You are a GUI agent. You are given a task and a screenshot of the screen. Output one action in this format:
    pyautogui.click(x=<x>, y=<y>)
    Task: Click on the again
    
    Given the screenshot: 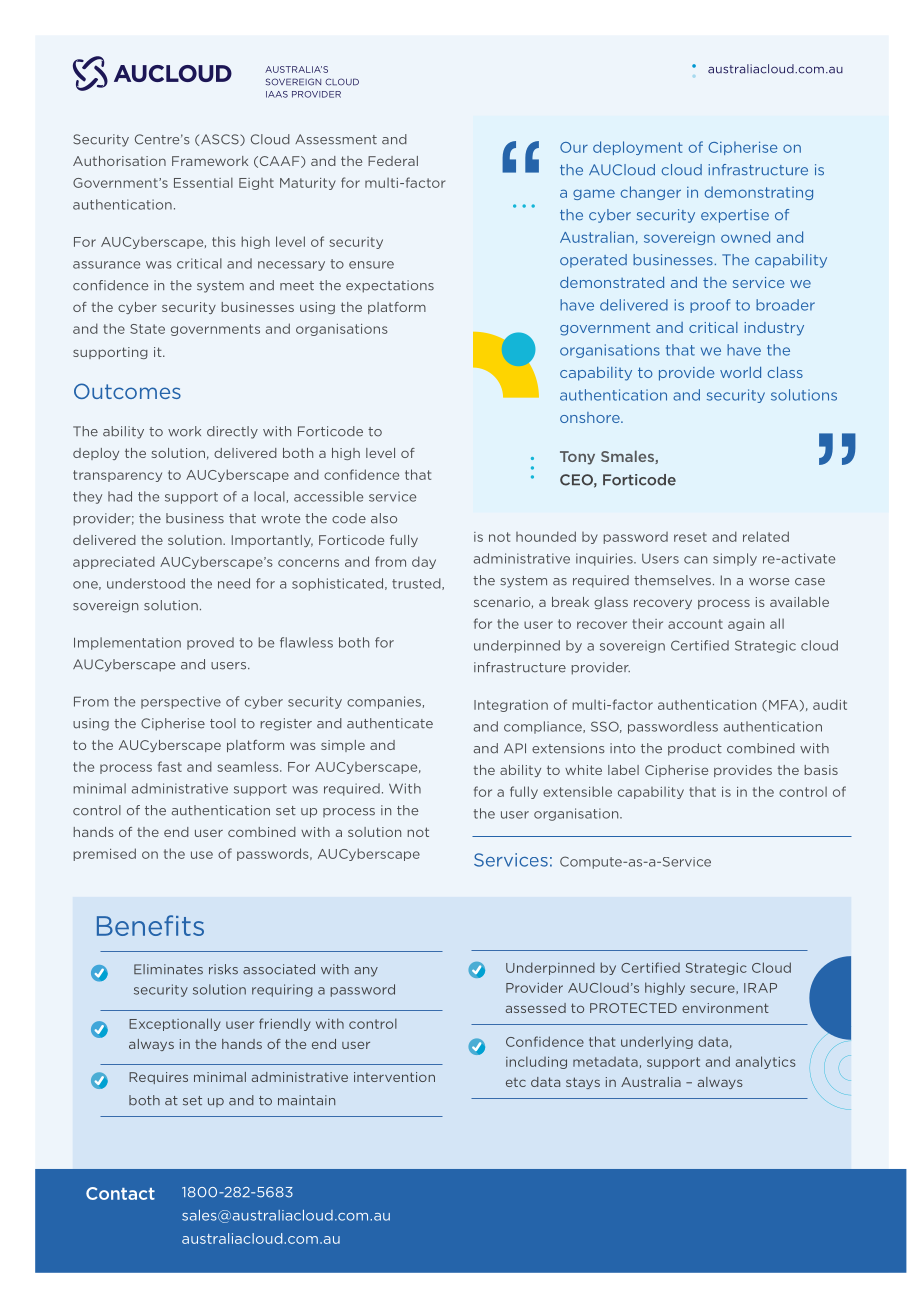 What is the action you would take?
    pyautogui.click(x=746, y=625)
